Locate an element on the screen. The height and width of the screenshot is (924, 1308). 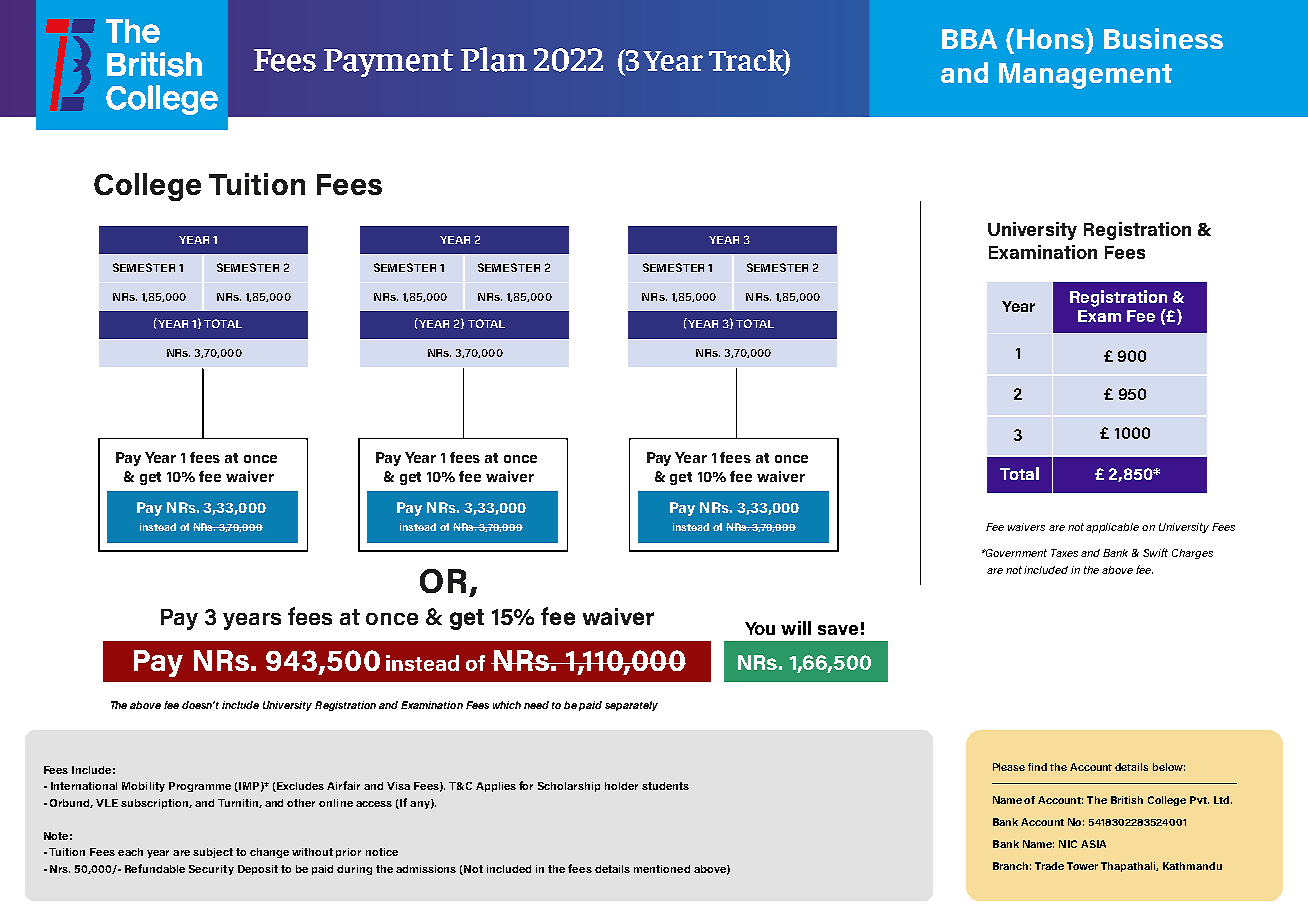
Plan is located at coordinates (494, 59).
